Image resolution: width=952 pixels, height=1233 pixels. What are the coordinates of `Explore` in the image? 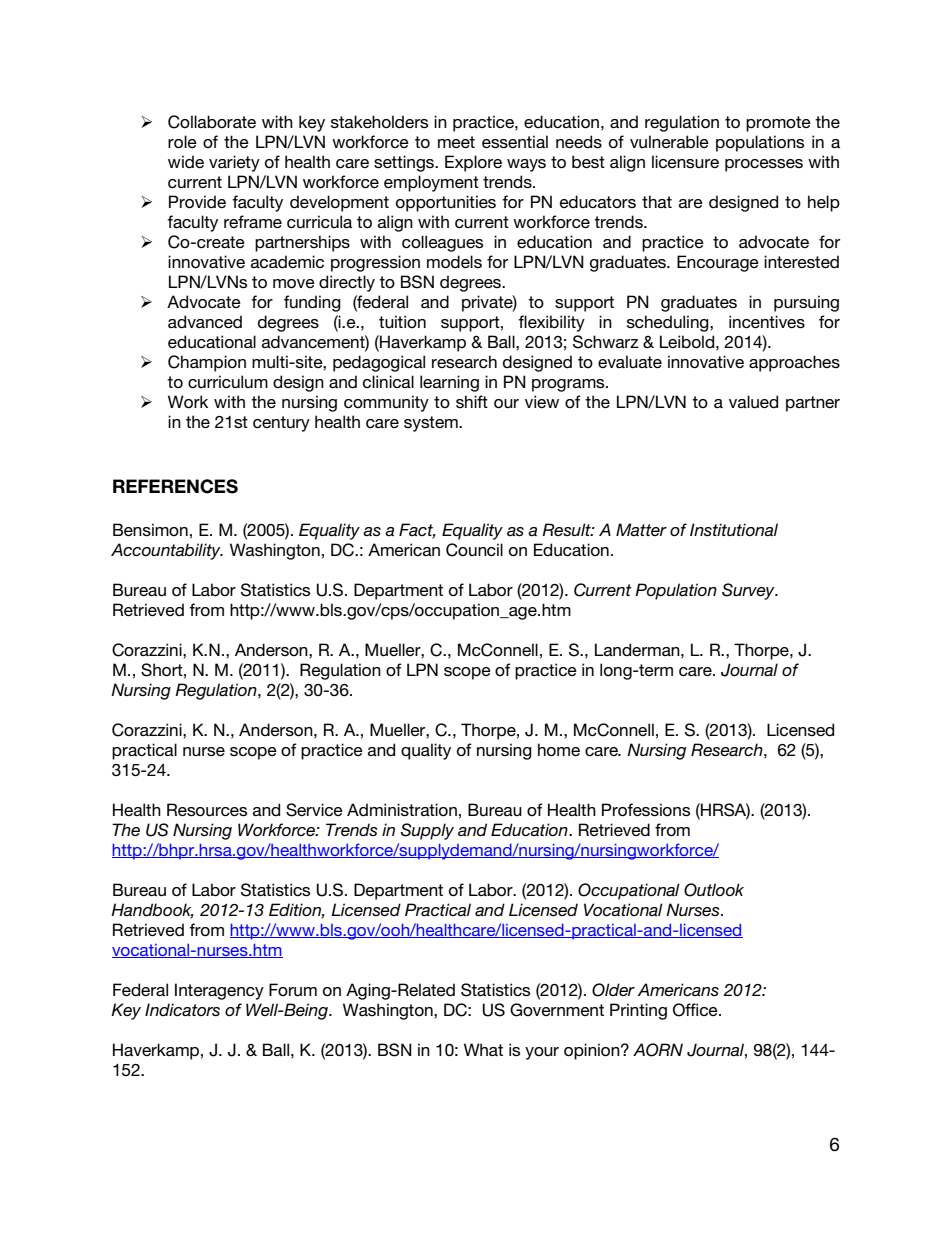 It's located at (473, 163).
